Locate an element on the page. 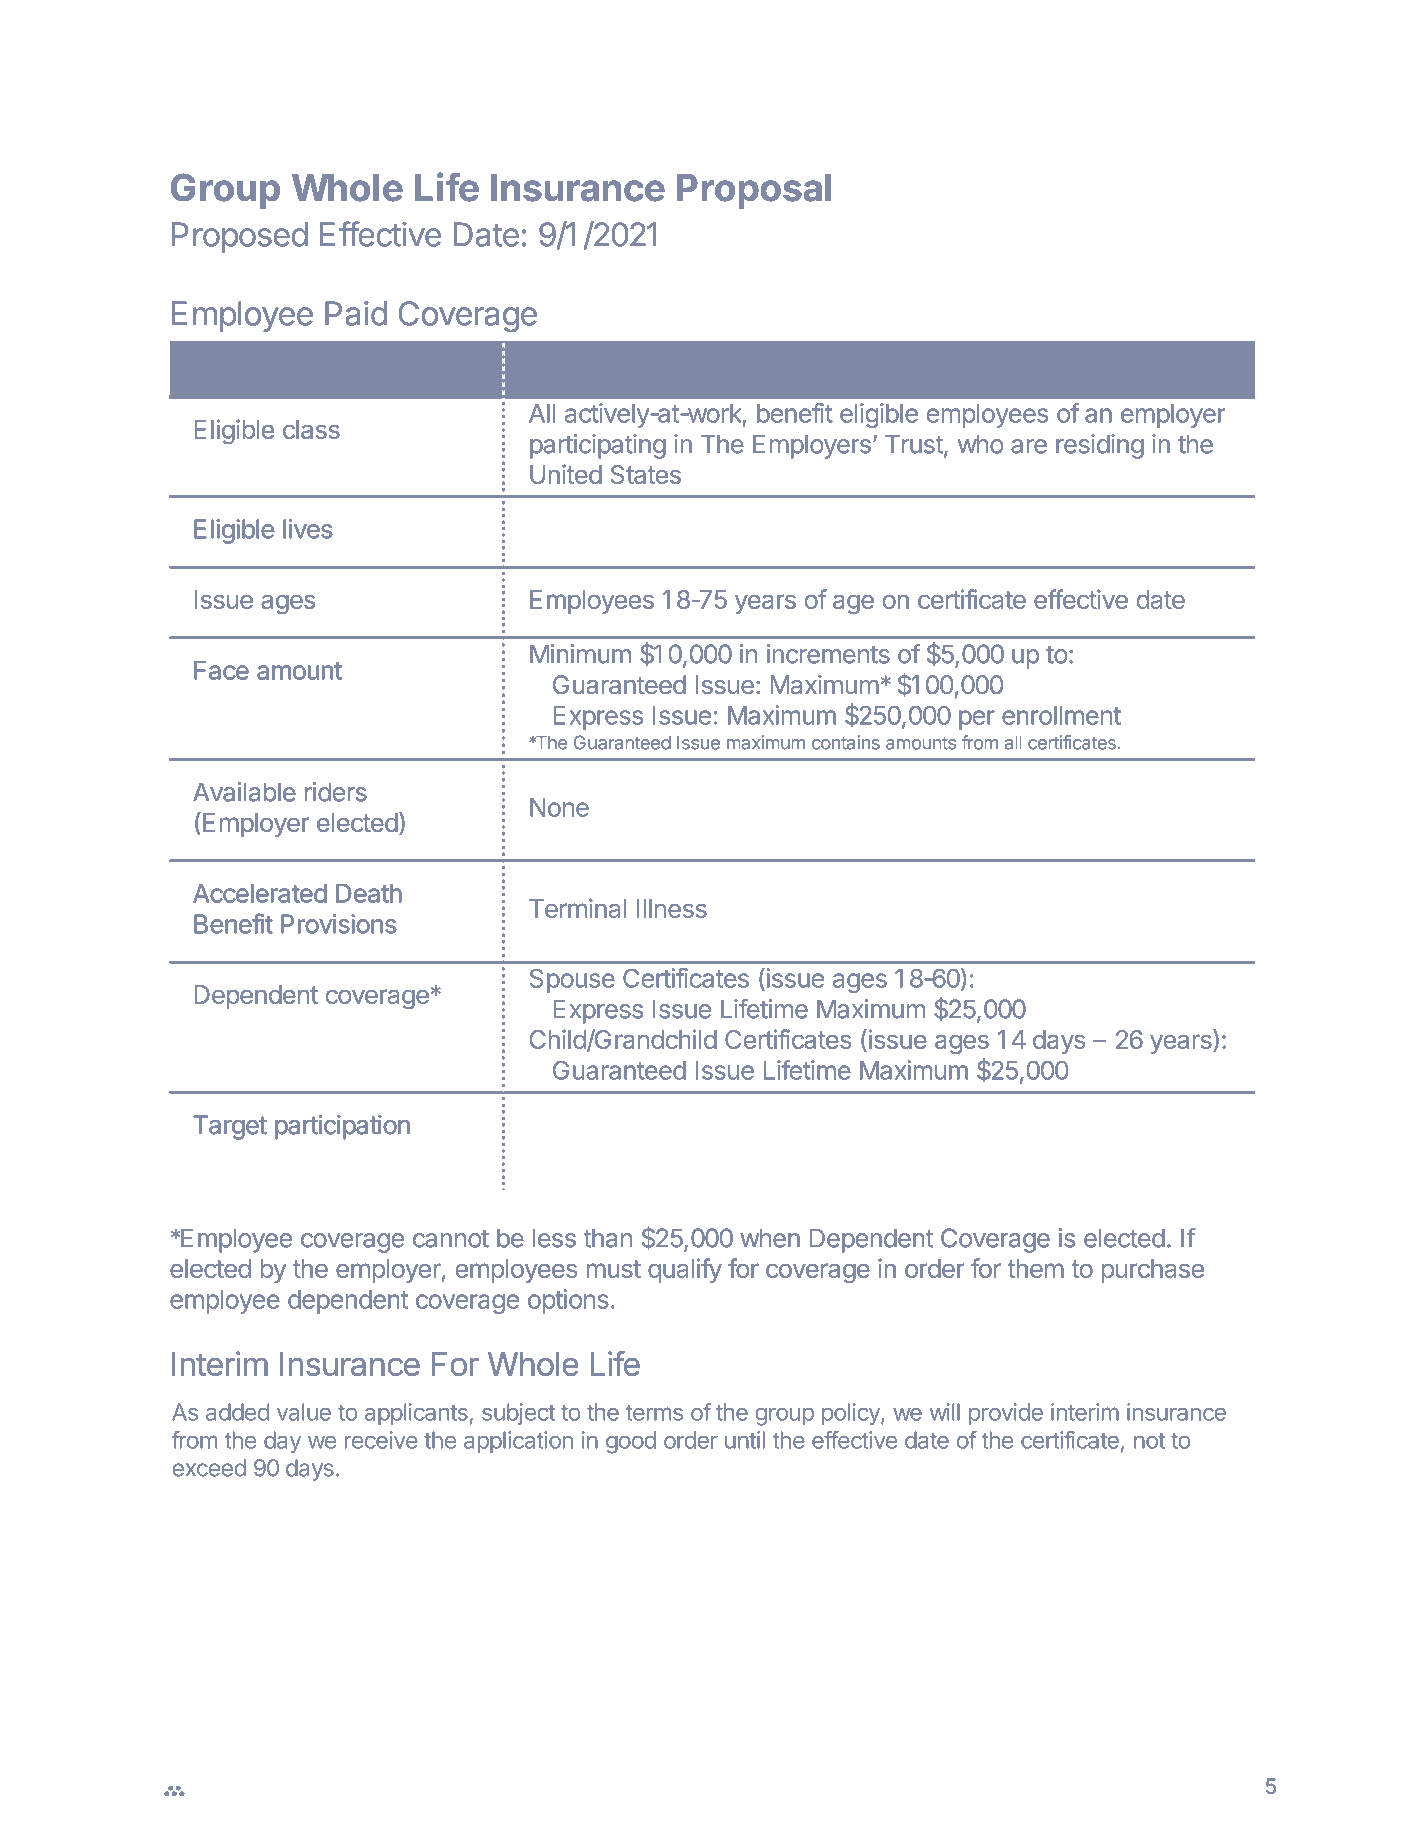 This page has height=1838, width=1420. Proposed is located at coordinates (240, 237).
